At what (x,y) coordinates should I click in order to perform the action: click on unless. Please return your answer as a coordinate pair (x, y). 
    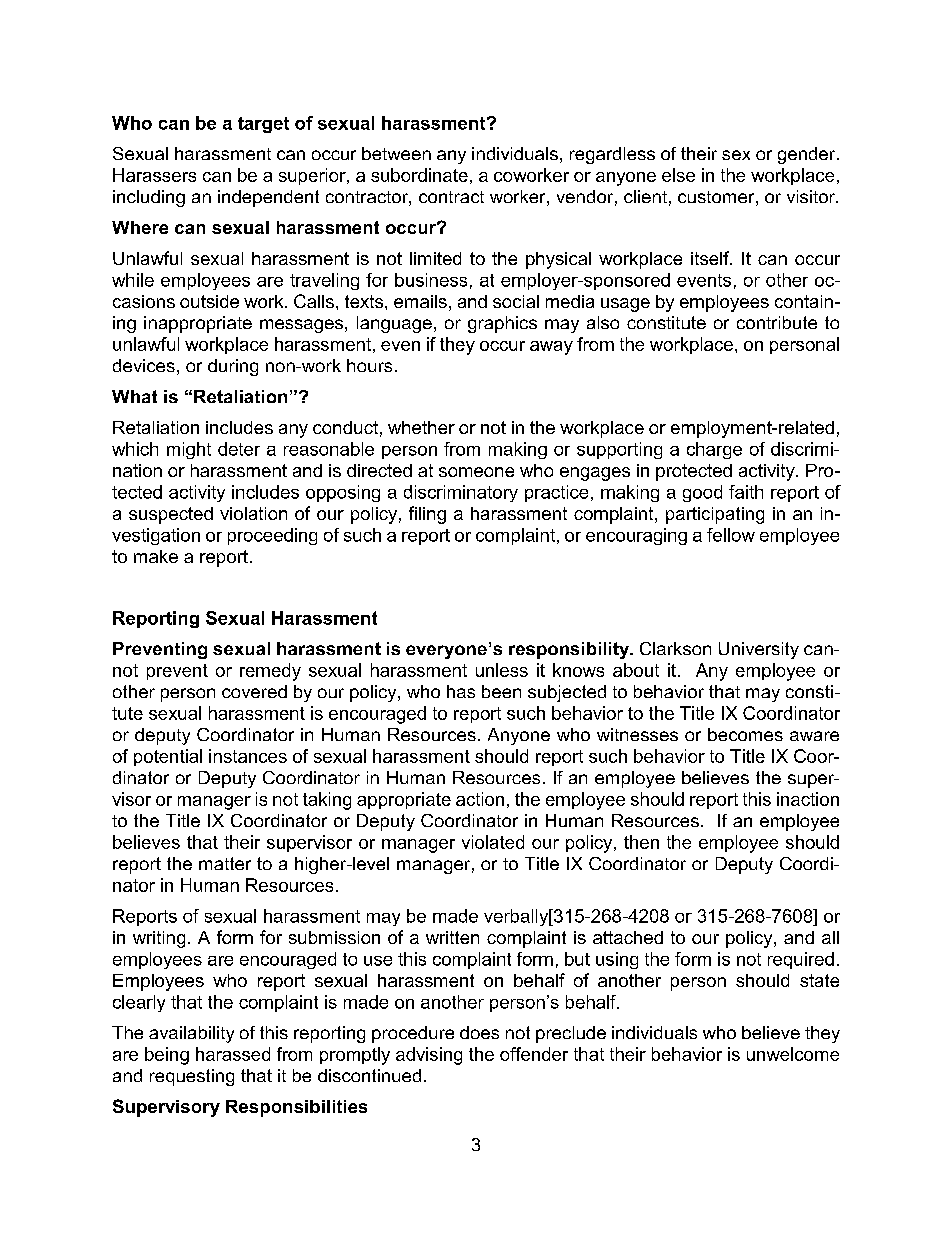
    Looking at the image, I should click on (502, 670).
